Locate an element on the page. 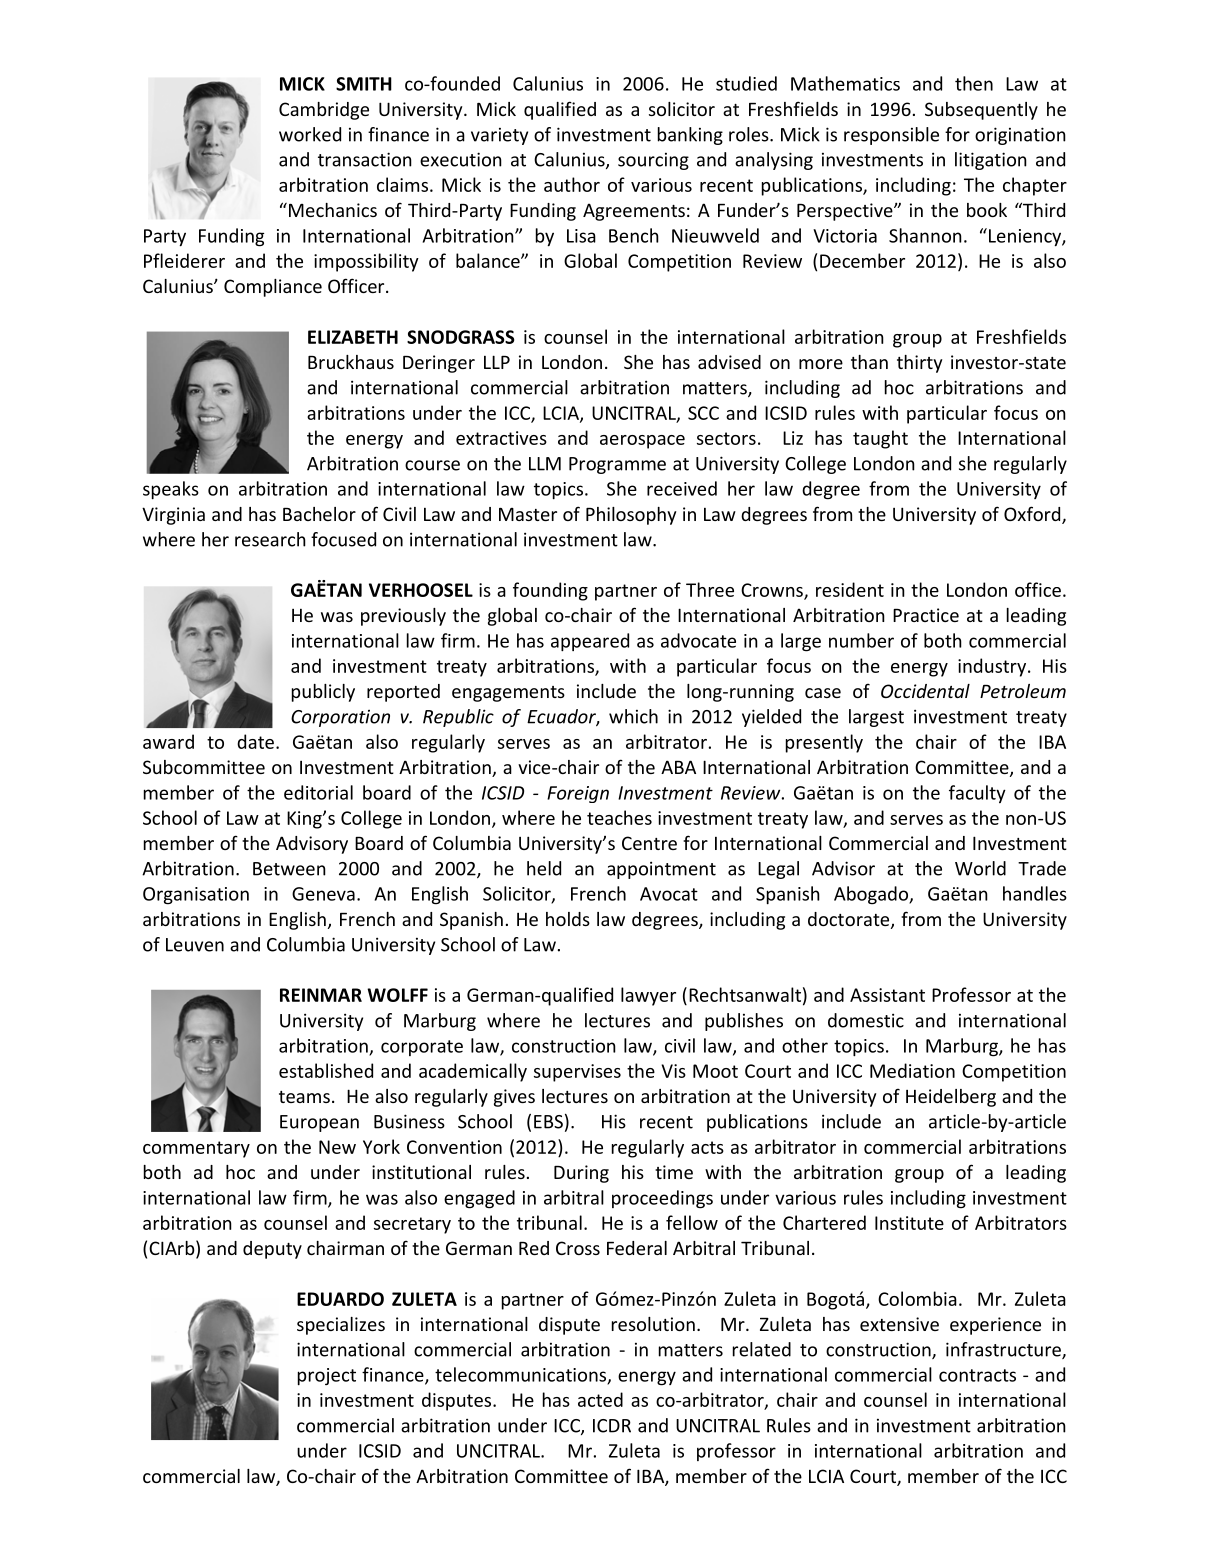 This document has width=1209, height=1564. Subsequently is located at coordinates (981, 111).
